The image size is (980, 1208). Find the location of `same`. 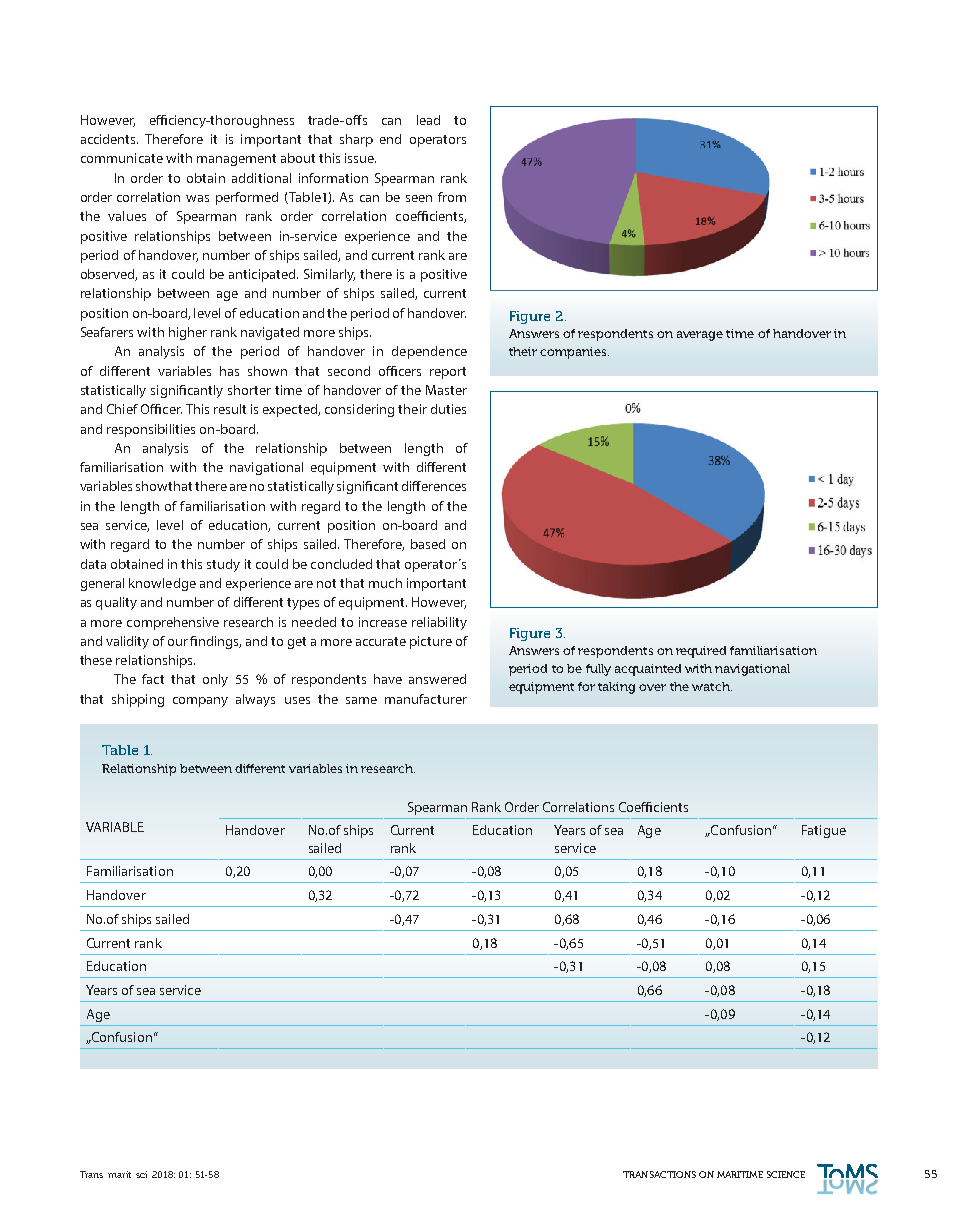

same is located at coordinates (361, 700).
